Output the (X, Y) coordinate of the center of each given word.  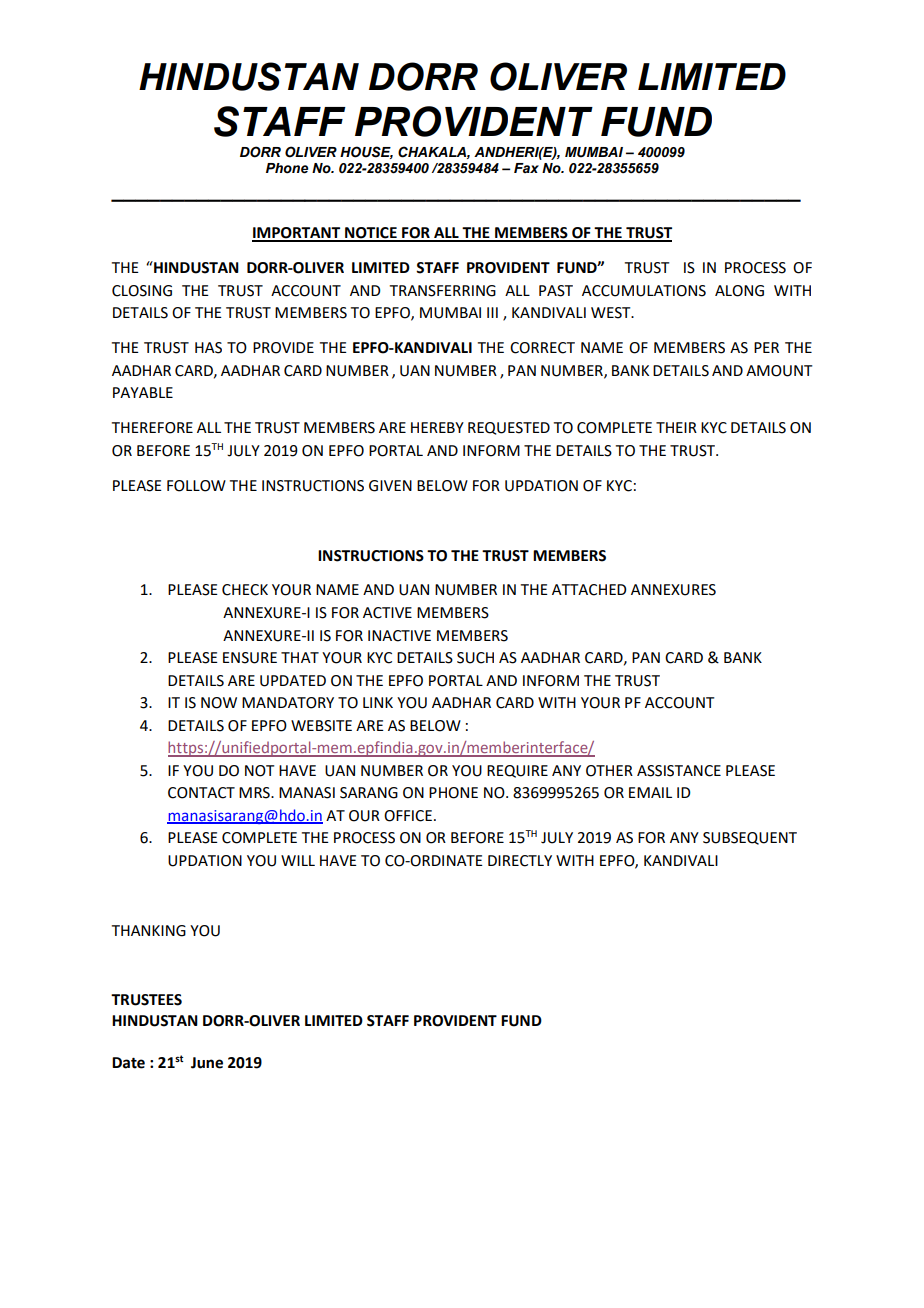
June (207, 1063)
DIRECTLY (520, 861)
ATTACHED (589, 590)
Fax (526, 168)
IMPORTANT (297, 234)
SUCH (475, 658)
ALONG (739, 291)
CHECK (245, 590)
